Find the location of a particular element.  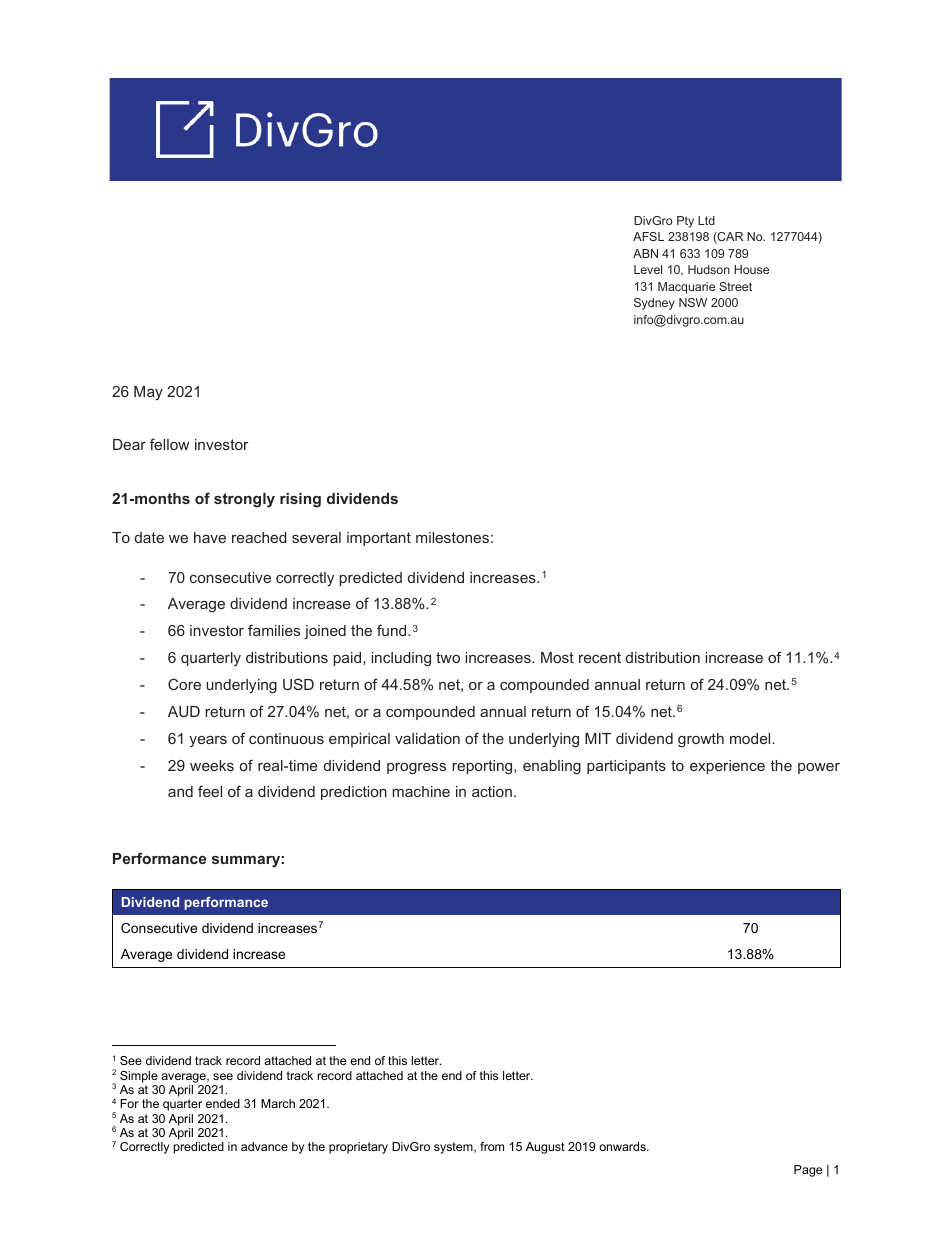

milestones is located at coordinates (452, 537).
